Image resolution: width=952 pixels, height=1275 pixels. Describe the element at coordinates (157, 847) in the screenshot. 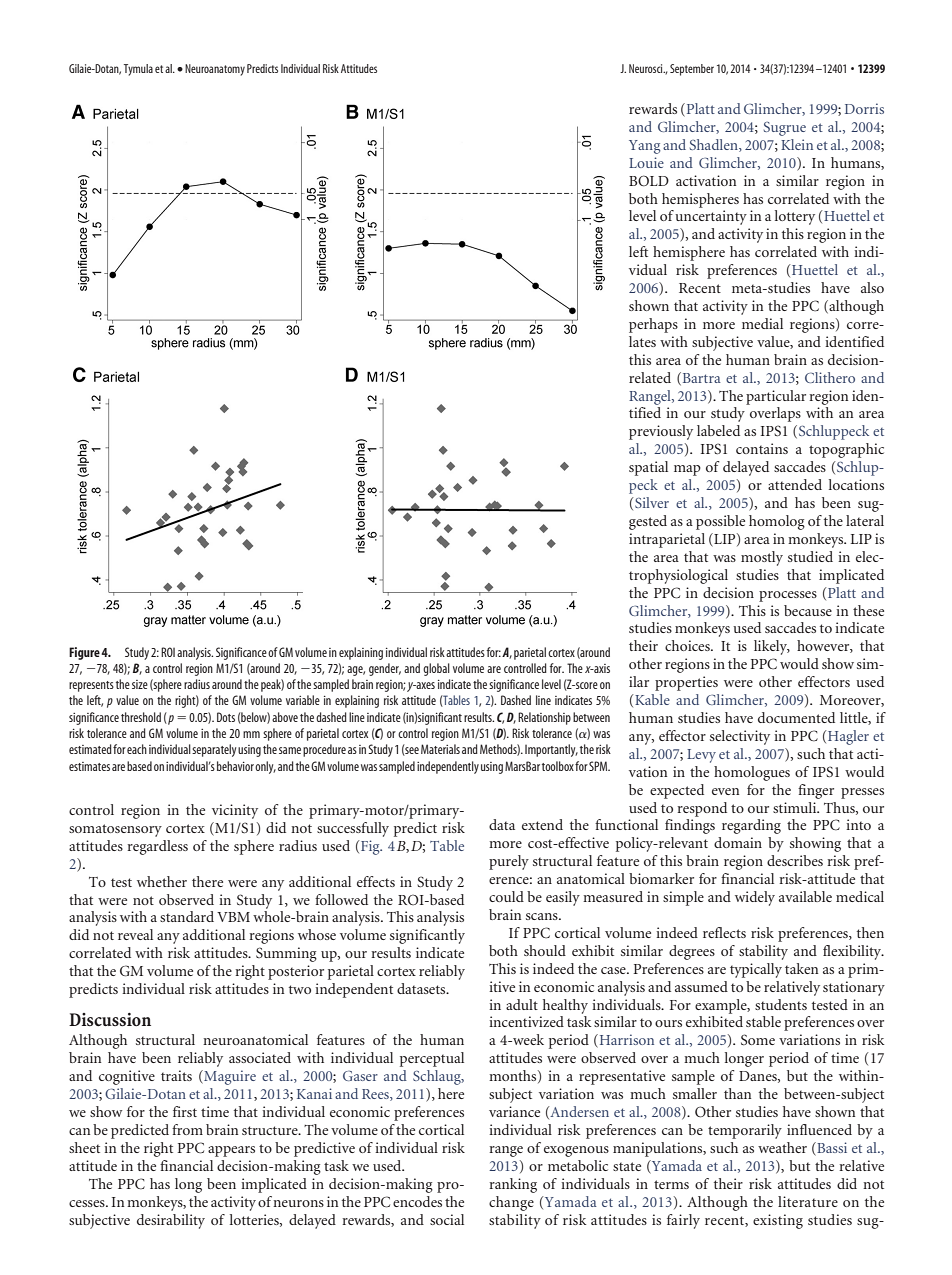

I see `regardless` at that location.
